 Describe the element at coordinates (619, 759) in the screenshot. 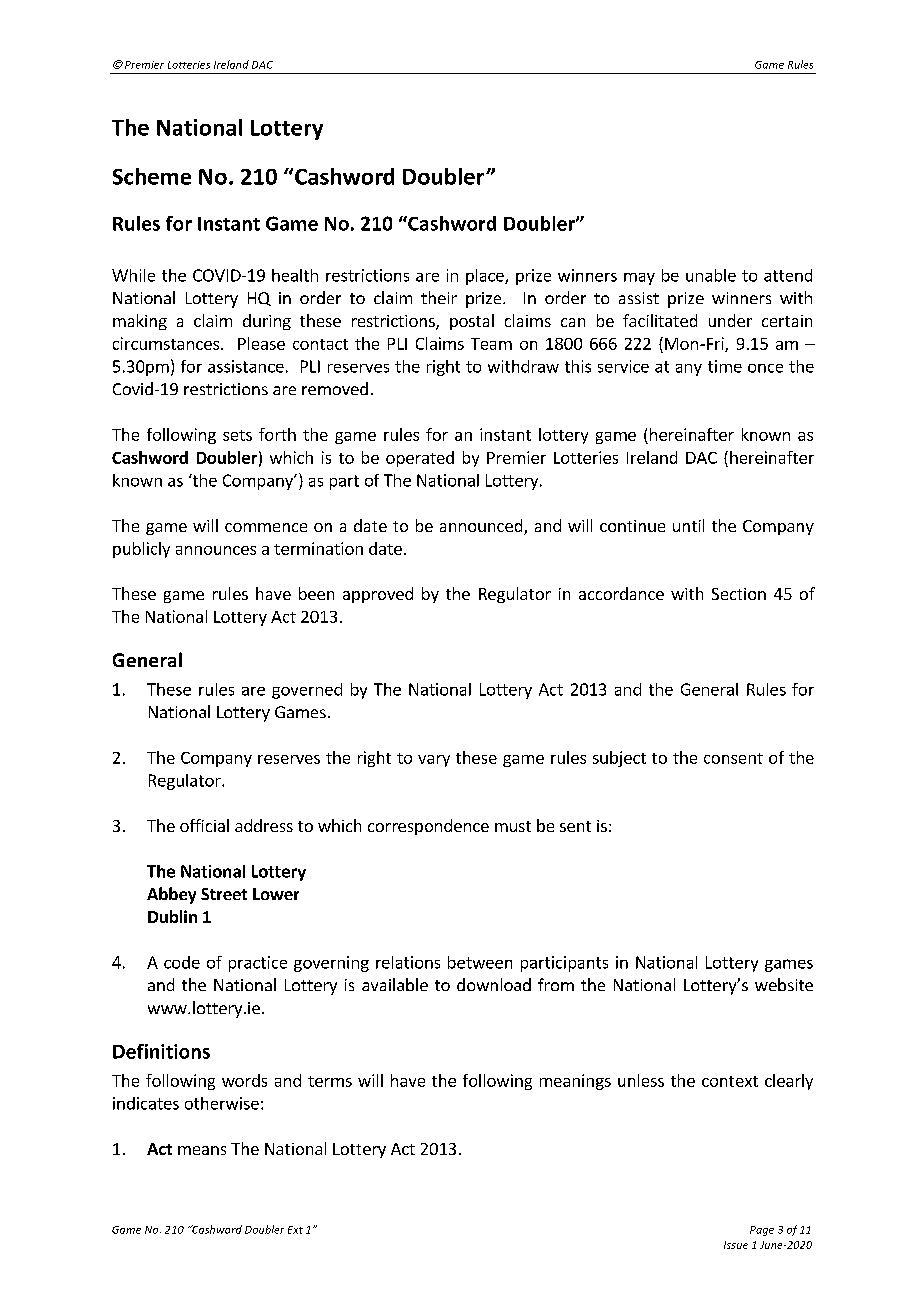

I see `subject` at that location.
